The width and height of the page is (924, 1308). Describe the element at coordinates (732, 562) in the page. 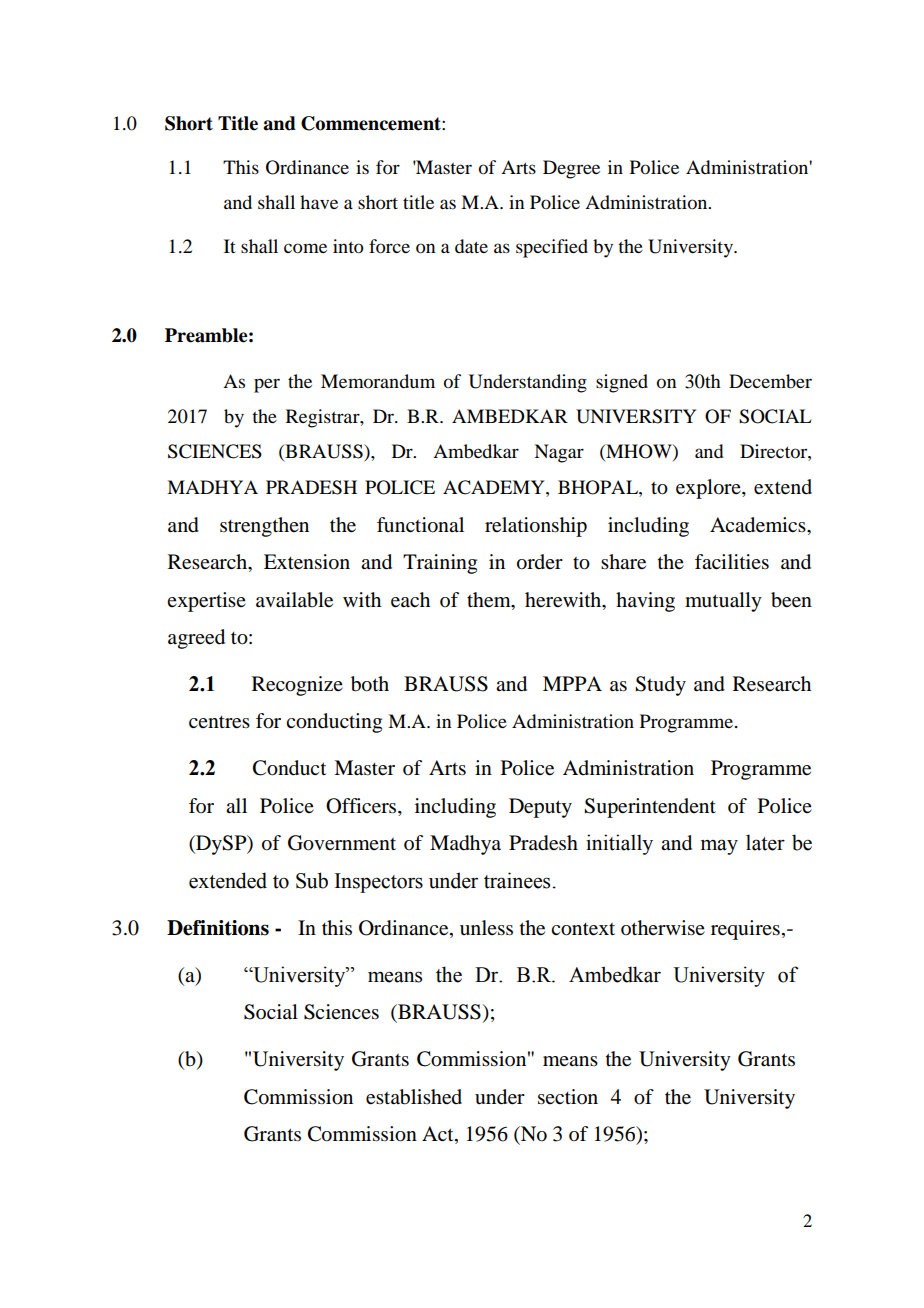

I see `facilities` at that location.
